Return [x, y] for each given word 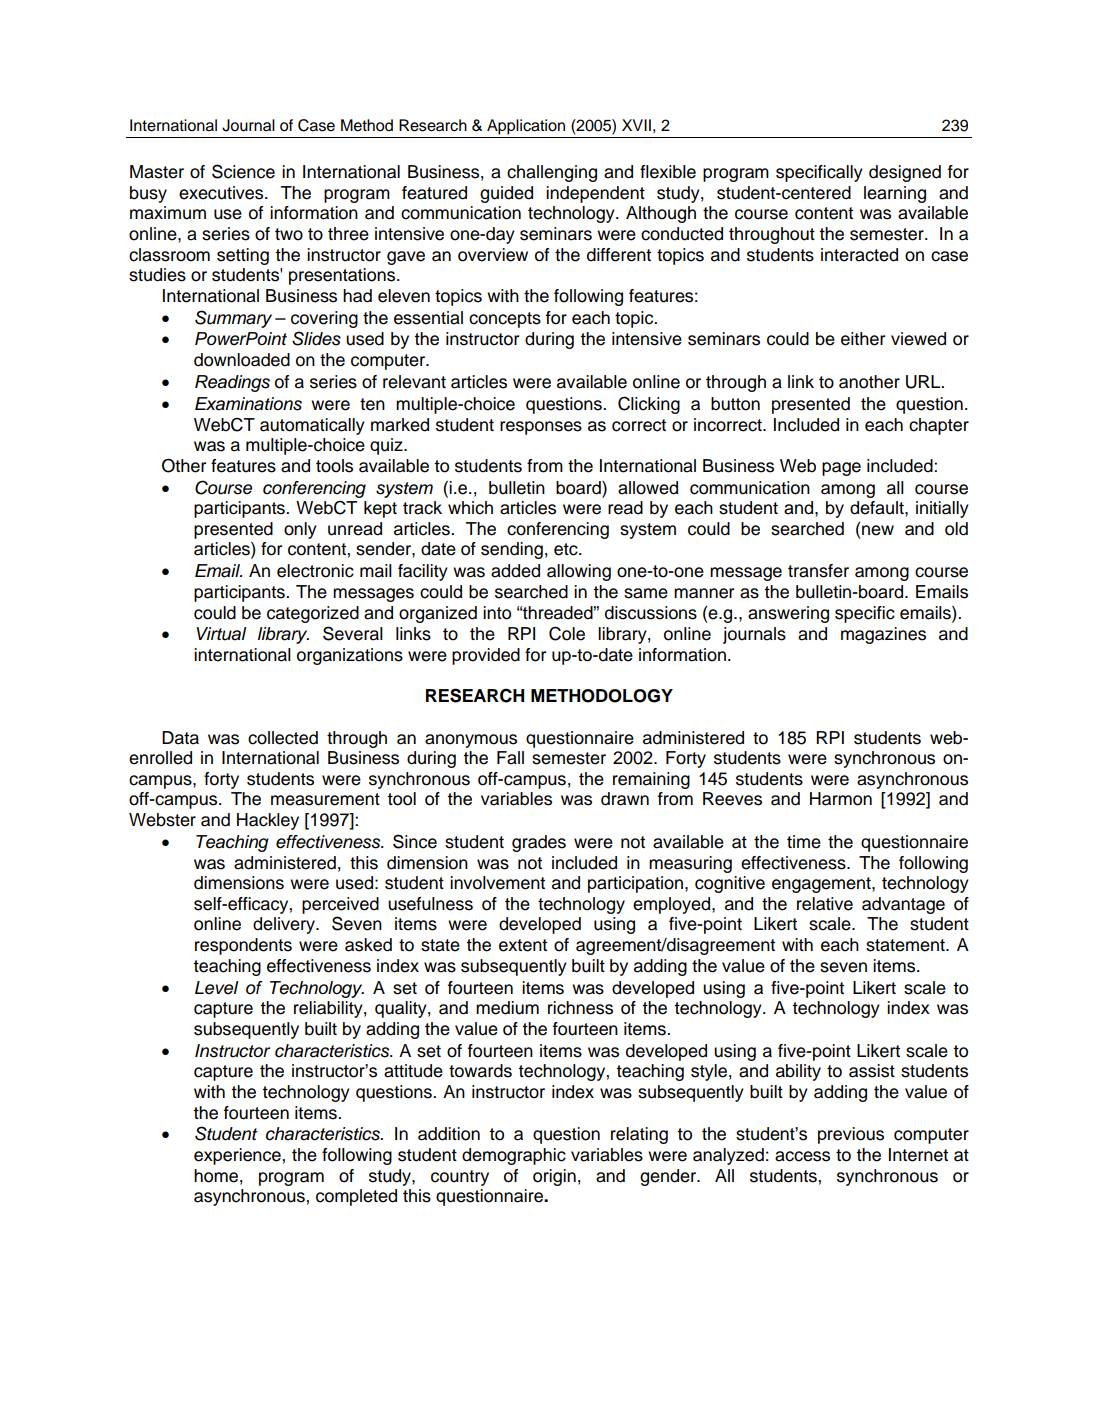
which [470, 508]
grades [539, 843]
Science [243, 171]
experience [238, 1156]
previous [851, 1135]
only [300, 530]
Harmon [841, 799]
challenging [552, 173]
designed [905, 173]
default [878, 508]
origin [554, 1177]
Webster [162, 820]
